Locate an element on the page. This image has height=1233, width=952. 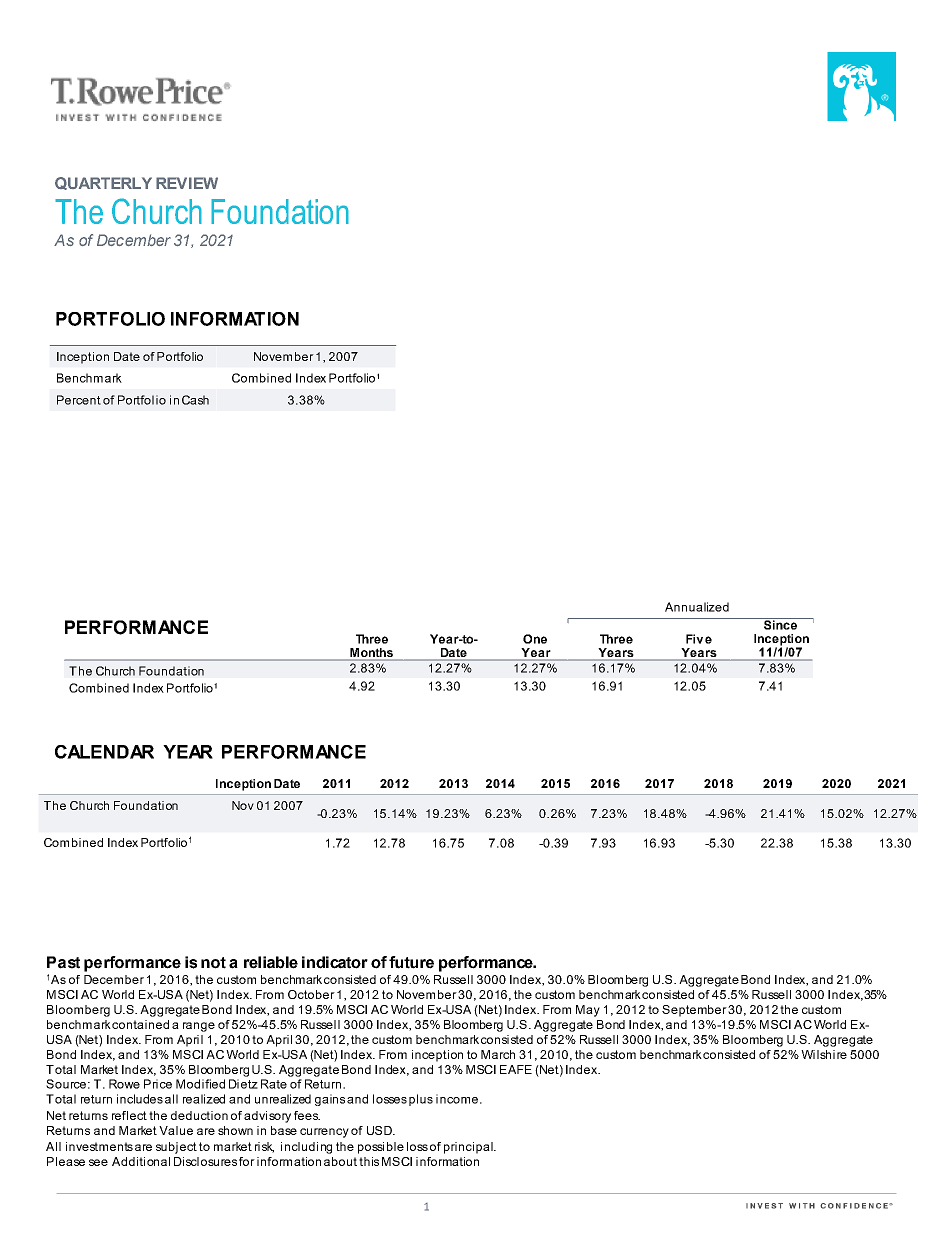
Cash is located at coordinates (195, 400).
